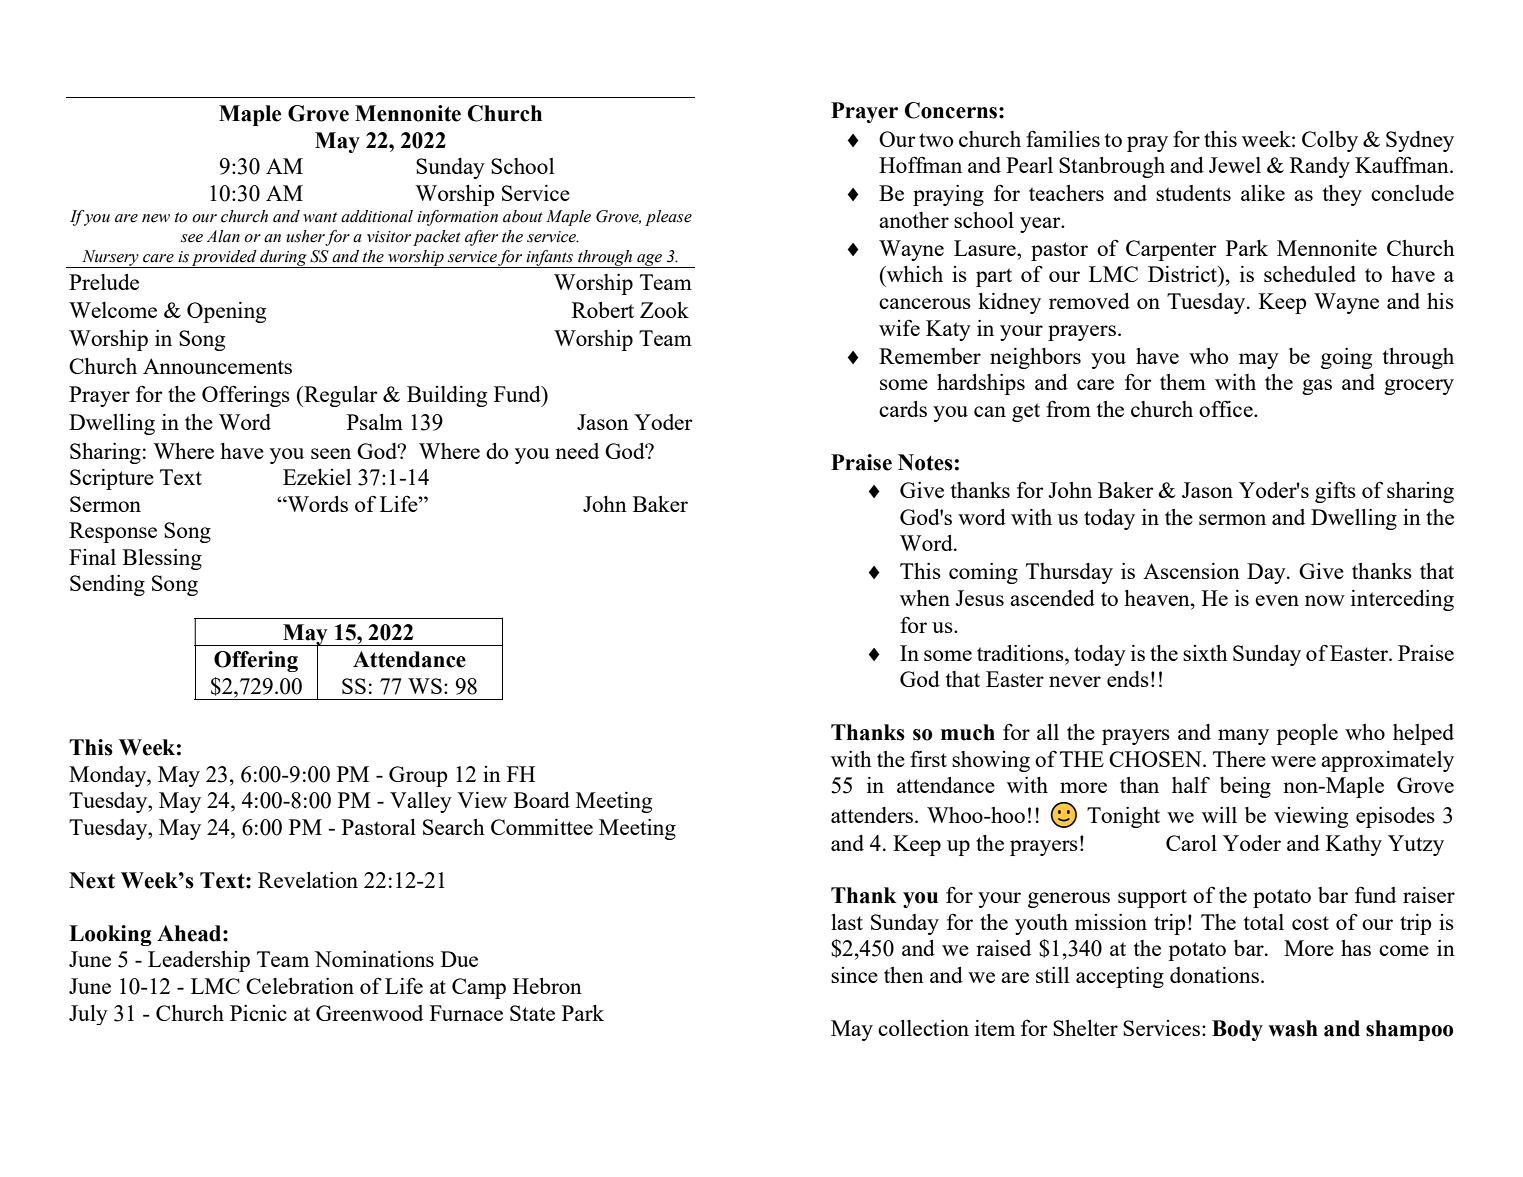 Image resolution: width=1523 pixels, height=1177 pixels. Describe the element at coordinates (1277, 600) in the screenshot. I see `even` at that location.
